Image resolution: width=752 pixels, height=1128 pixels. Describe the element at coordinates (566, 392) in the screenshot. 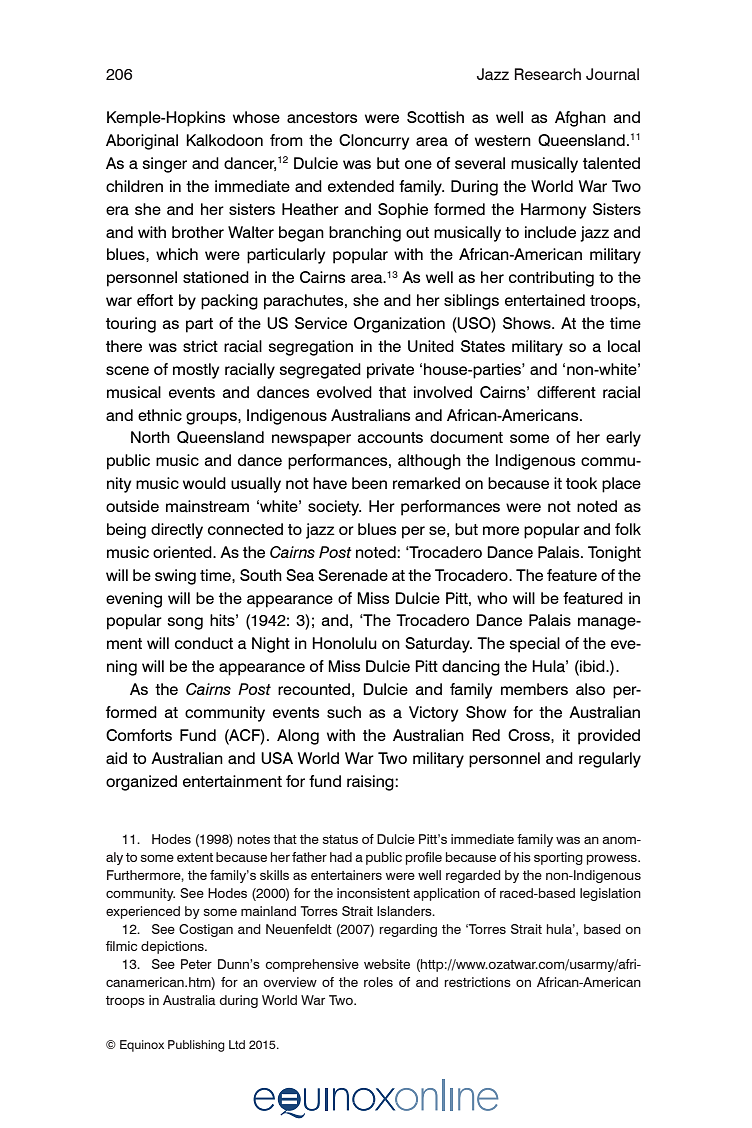

I see `different` at that location.
